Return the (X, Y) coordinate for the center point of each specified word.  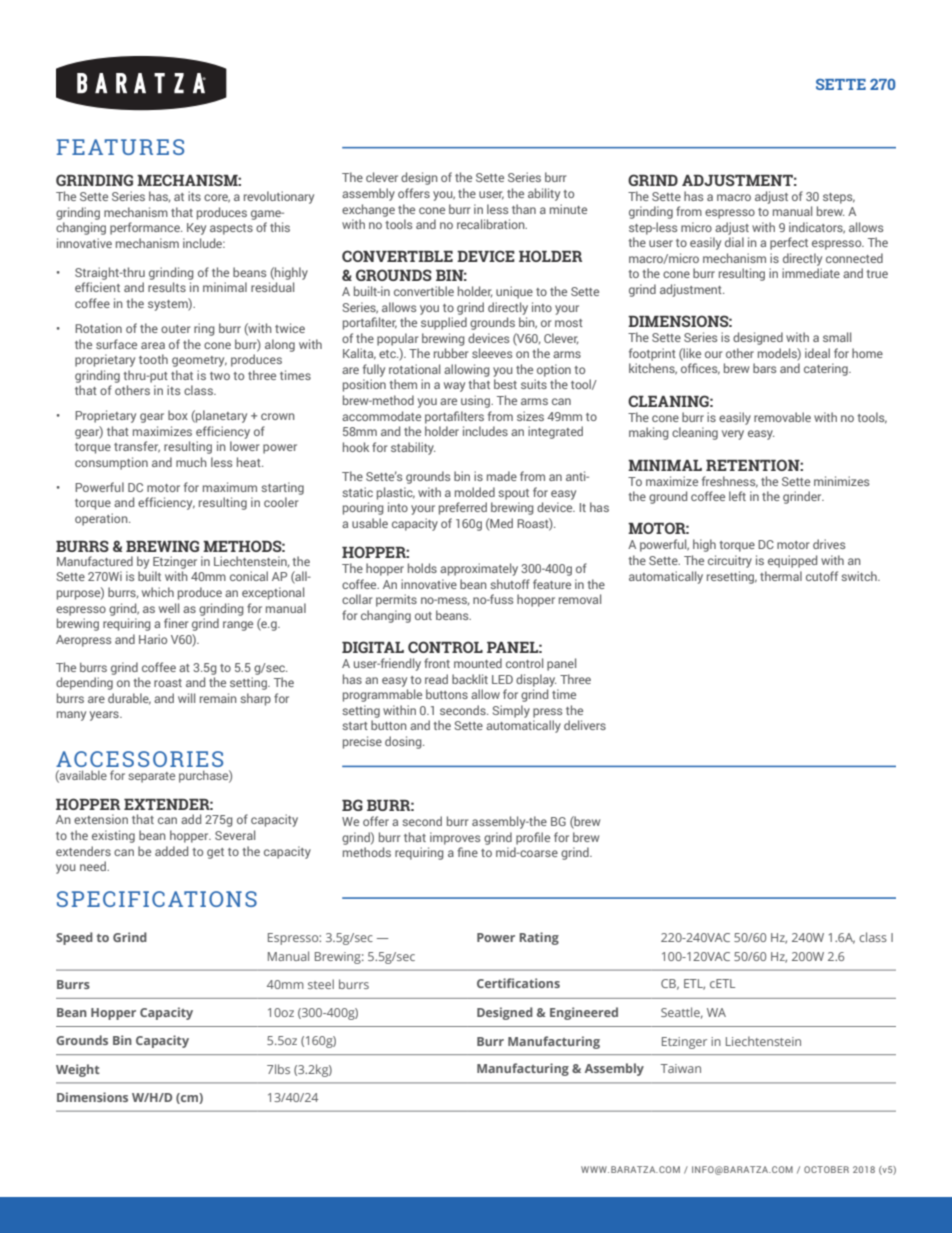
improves (455, 838)
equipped (792, 561)
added (171, 851)
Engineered (584, 1013)
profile (533, 838)
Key (196, 229)
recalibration (492, 224)
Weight (78, 1070)
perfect (789, 243)
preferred (463, 508)
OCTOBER (826, 1169)
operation (102, 519)
